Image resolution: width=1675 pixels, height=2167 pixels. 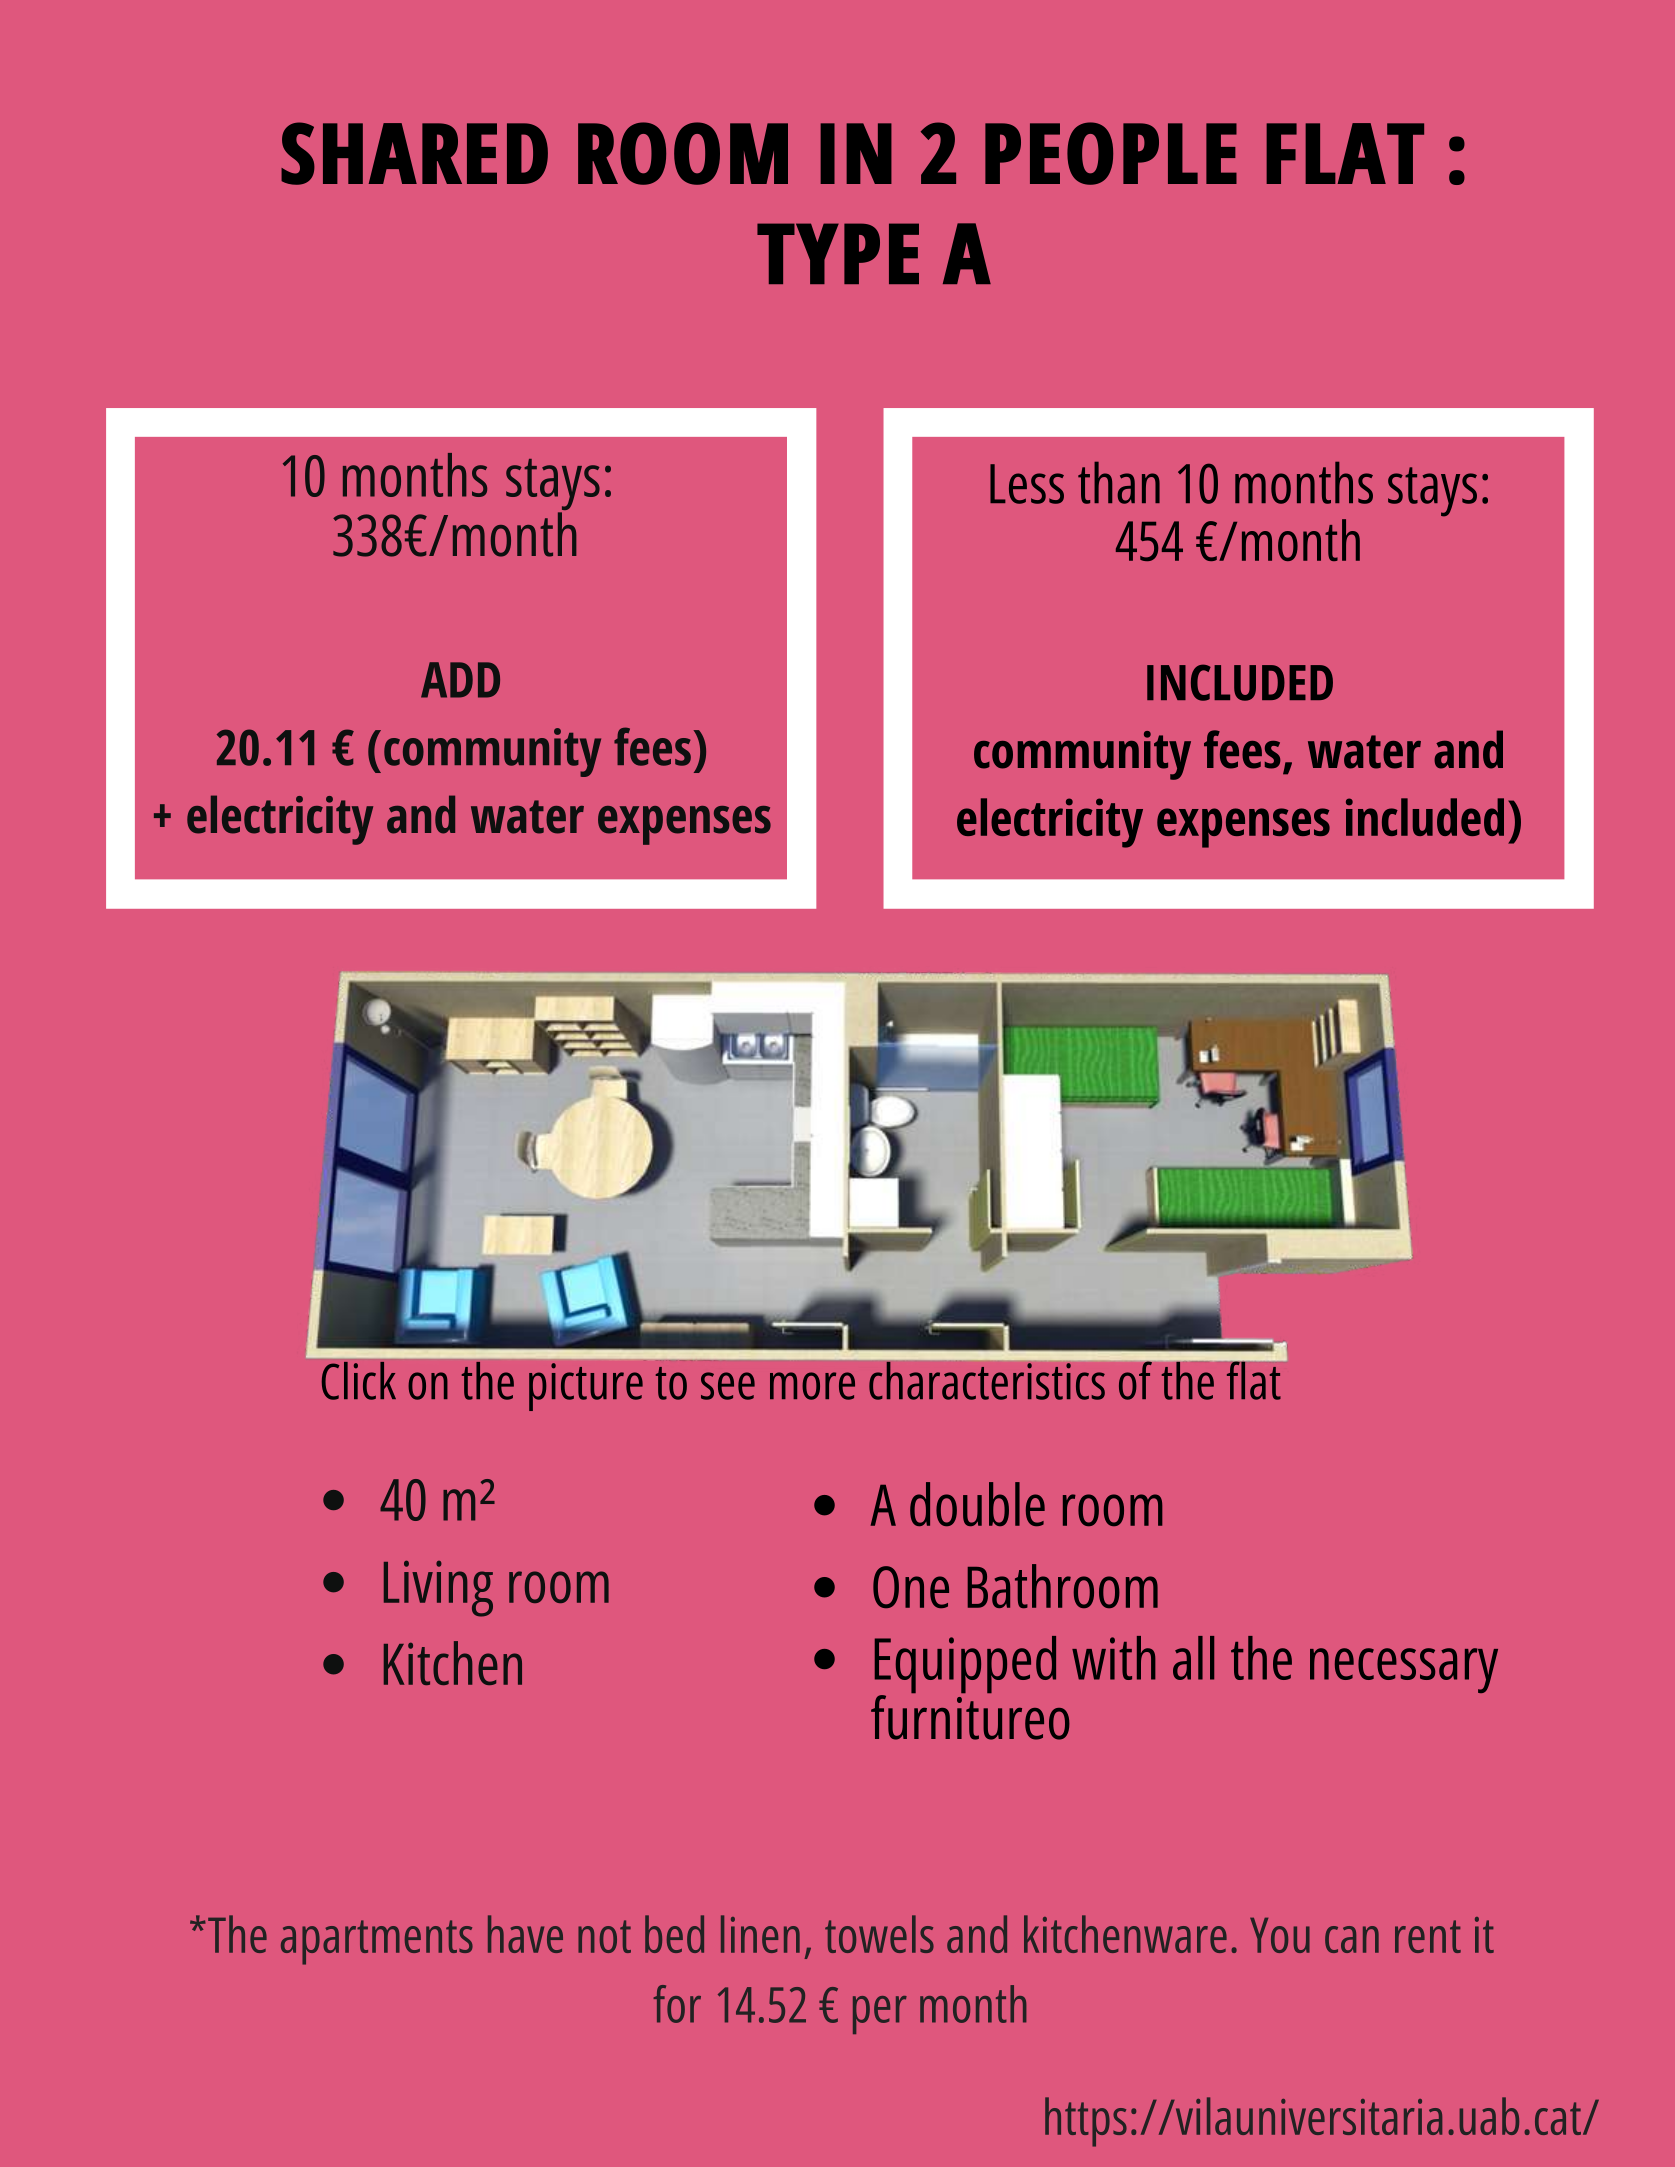 What do you see at coordinates (414, 153) in the image?
I see `SHARED` at bounding box center [414, 153].
